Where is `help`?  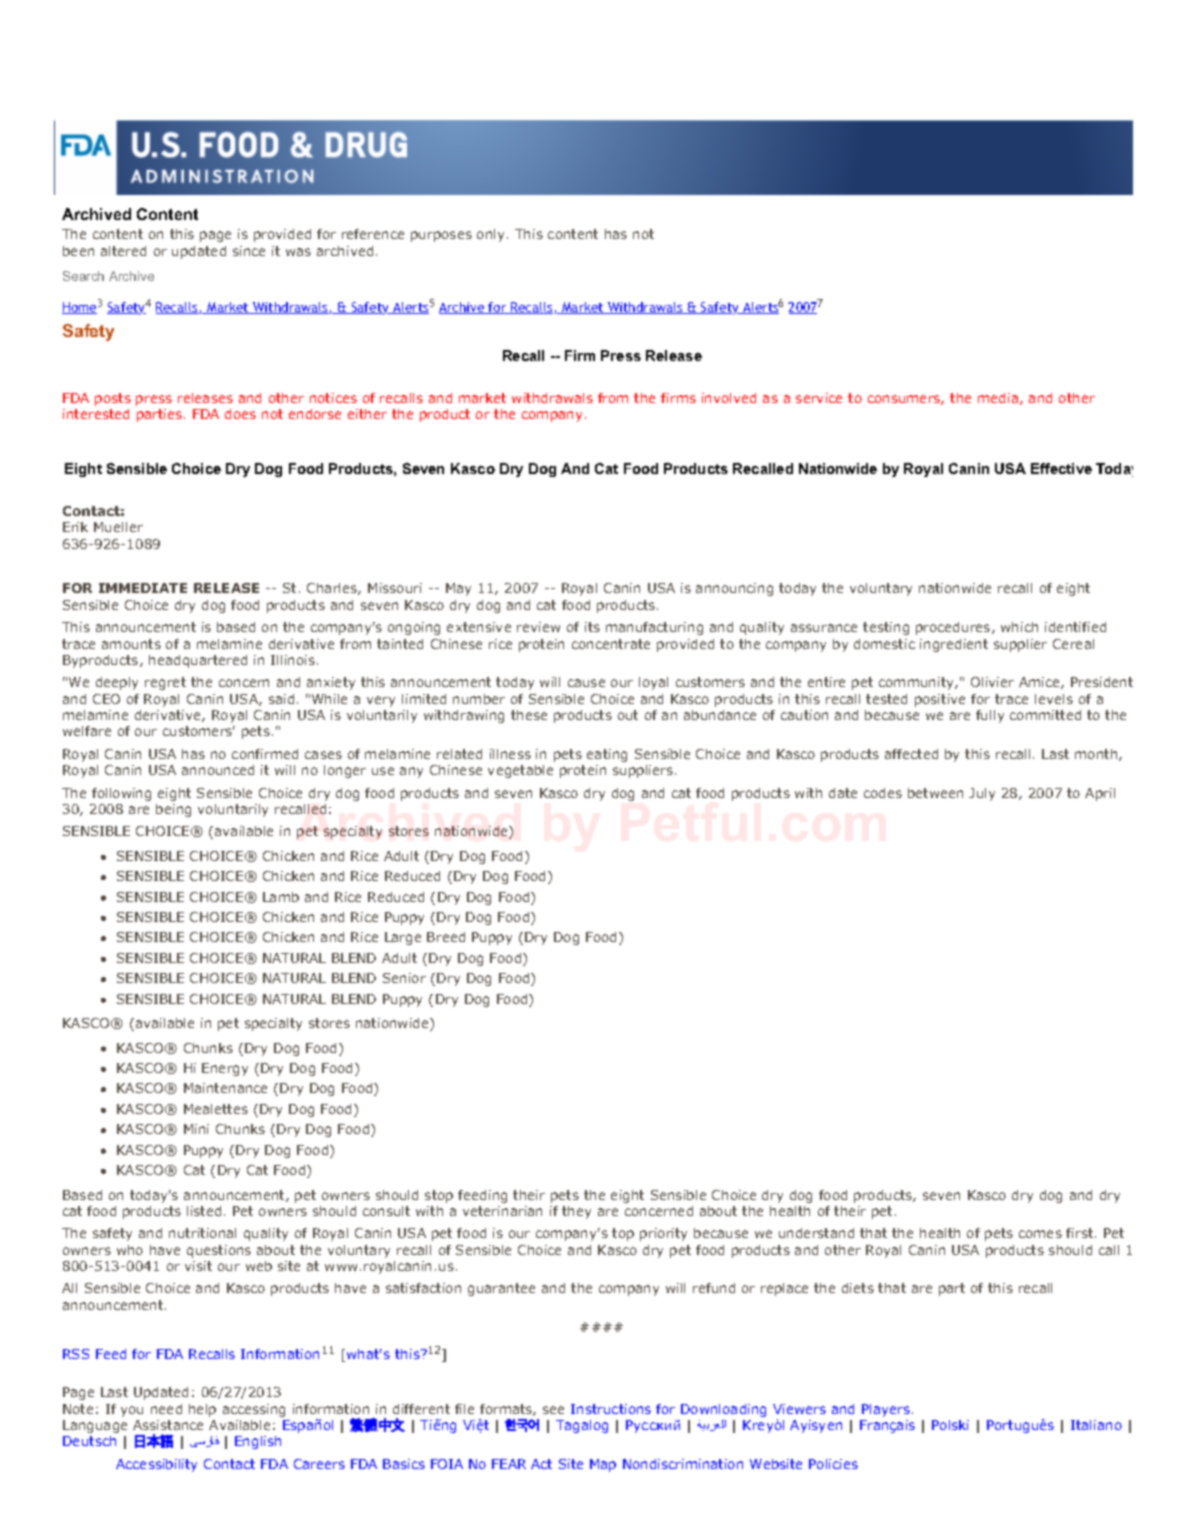
help is located at coordinates (202, 1410).
